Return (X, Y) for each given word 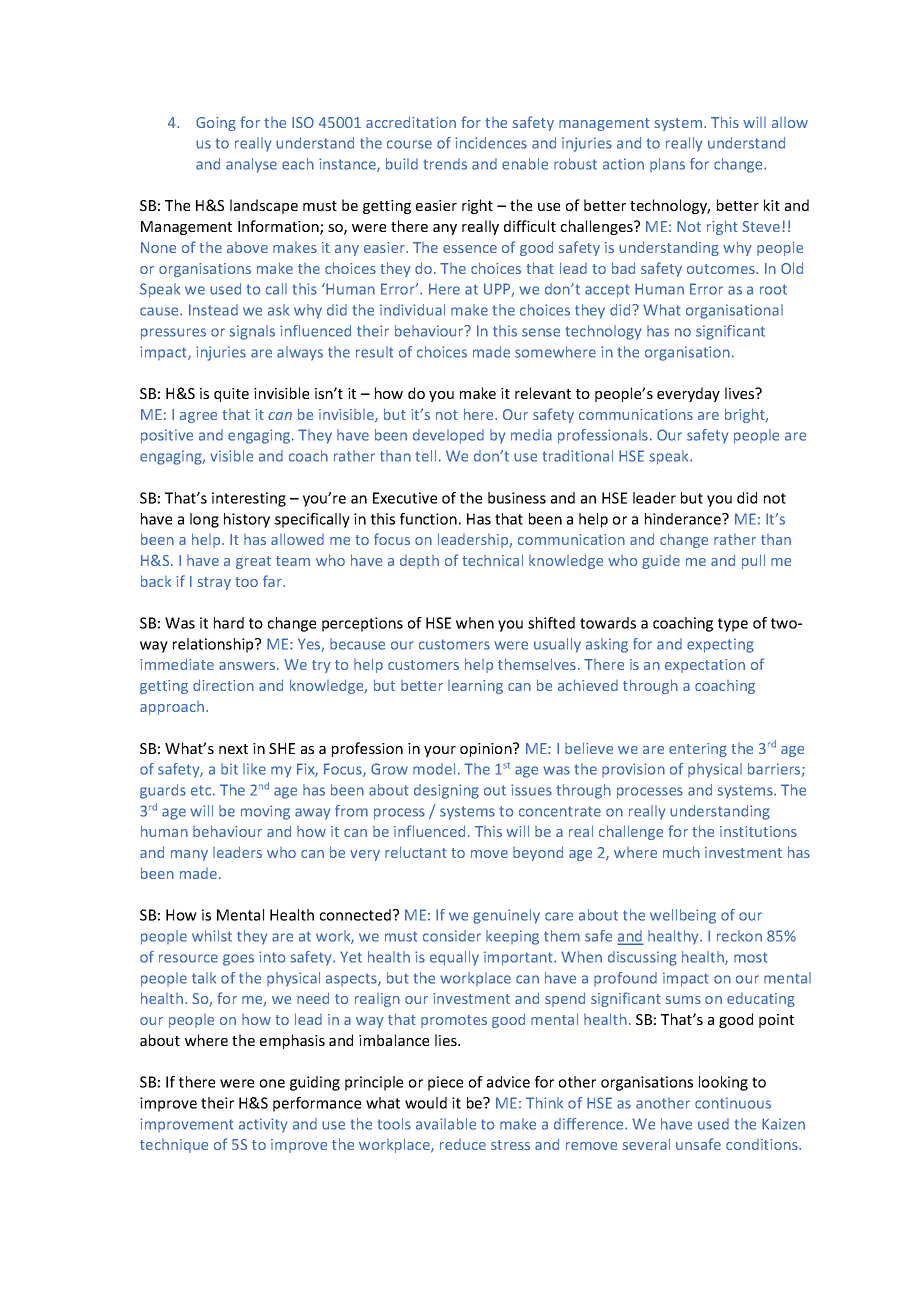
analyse (251, 165)
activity (263, 1125)
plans (667, 165)
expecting (720, 645)
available (446, 1124)
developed (448, 436)
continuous (733, 1103)
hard (229, 623)
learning (475, 687)
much (681, 852)
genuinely (506, 916)
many (189, 855)
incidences (491, 143)
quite (231, 395)
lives (741, 393)
